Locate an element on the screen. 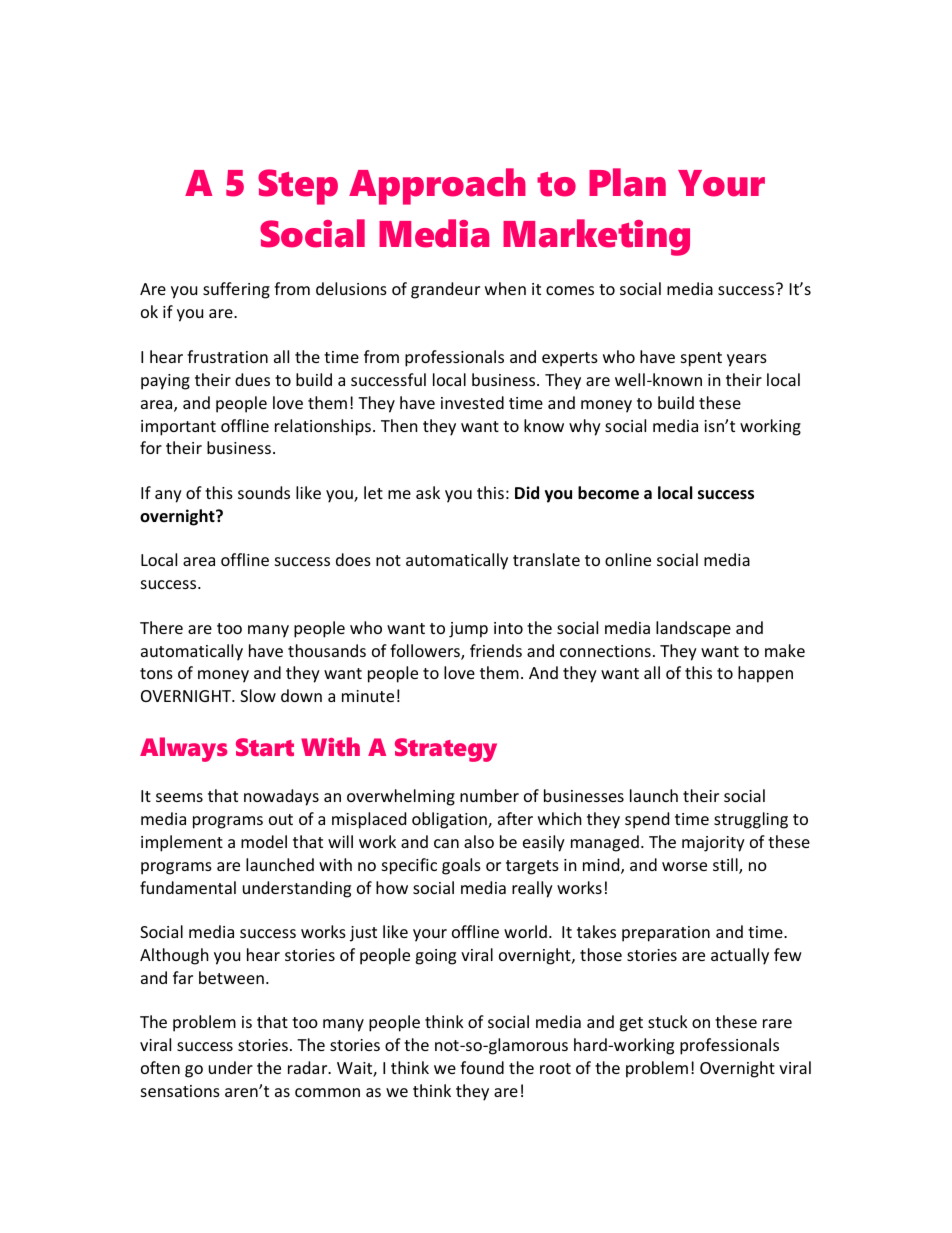  Step is located at coordinates (298, 187).
